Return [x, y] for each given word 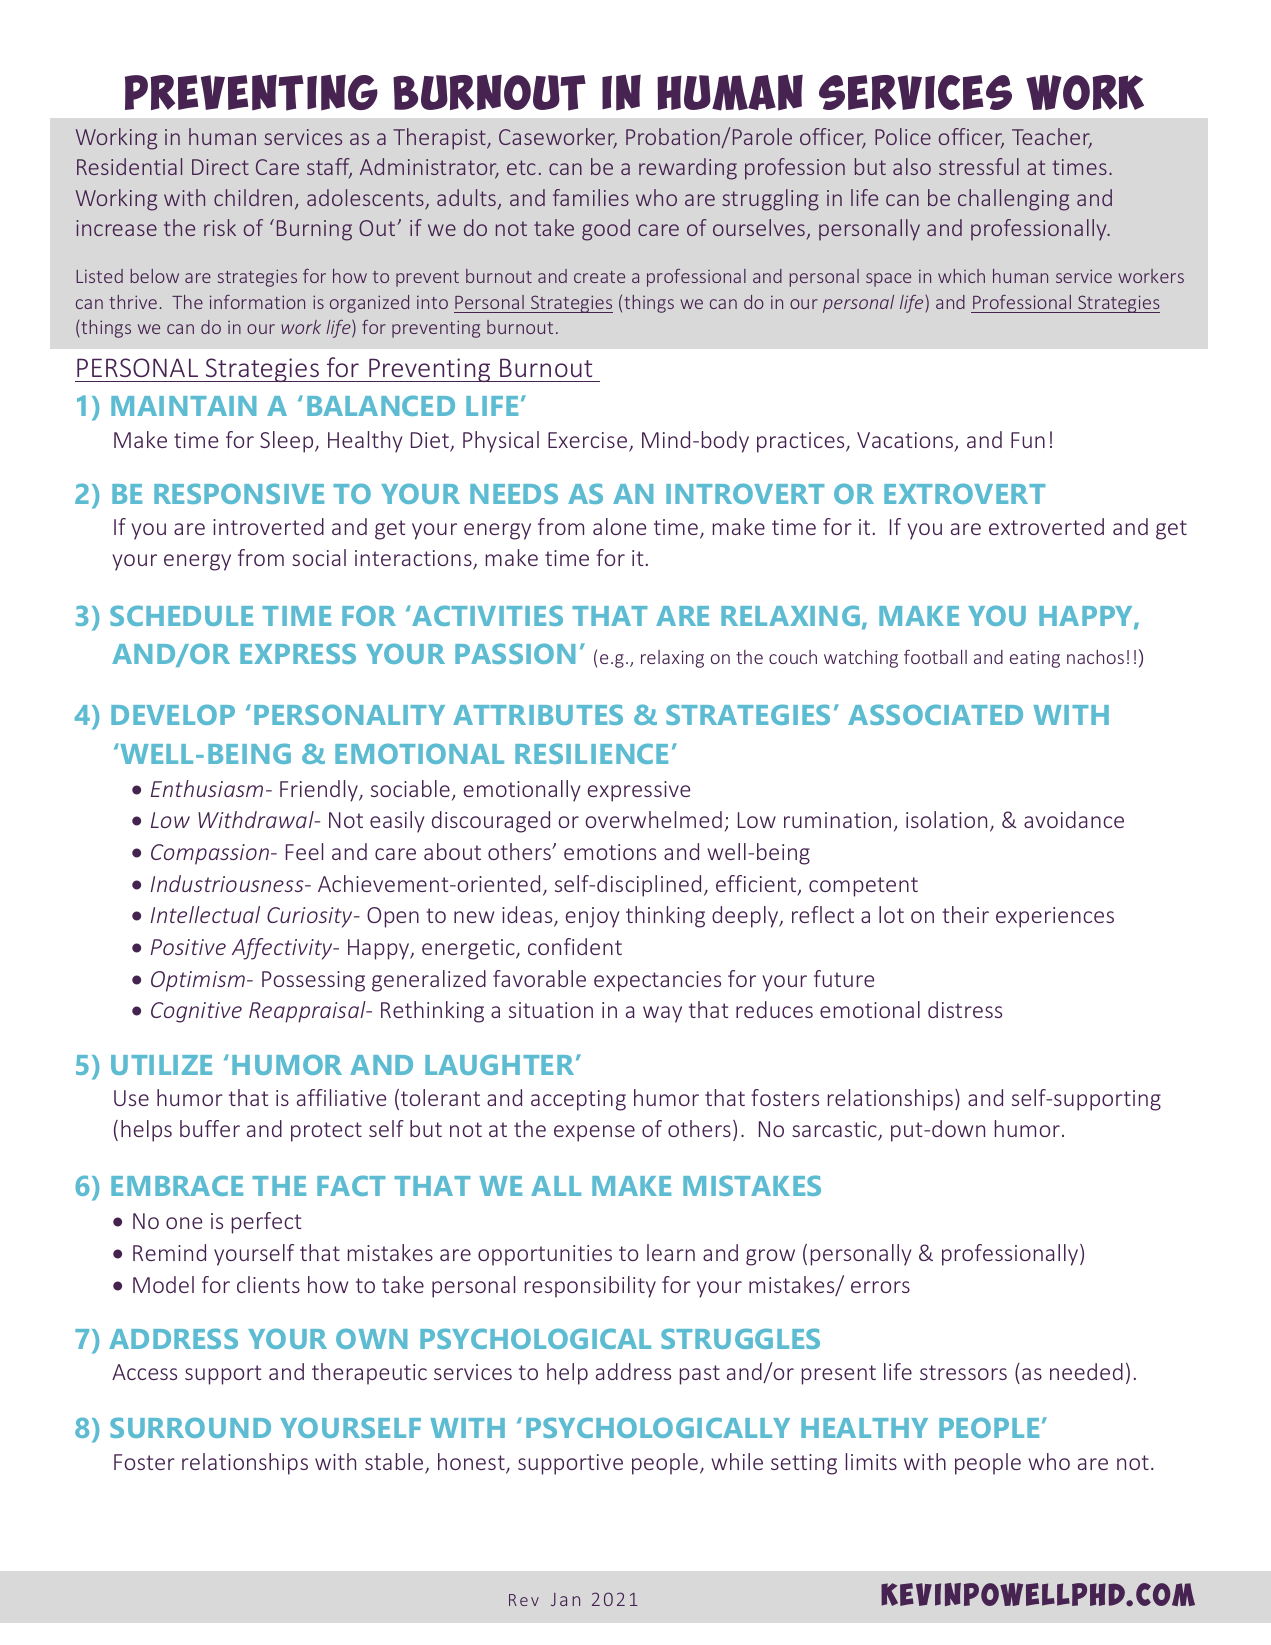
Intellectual [205, 914]
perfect [266, 1223]
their [965, 914]
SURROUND [190, 1427]
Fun [1028, 440]
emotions [610, 852]
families [591, 197]
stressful [979, 166]
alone [619, 526]
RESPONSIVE [239, 493]
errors [880, 1287]
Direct [220, 167]
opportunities [545, 1255]
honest [472, 1463]
